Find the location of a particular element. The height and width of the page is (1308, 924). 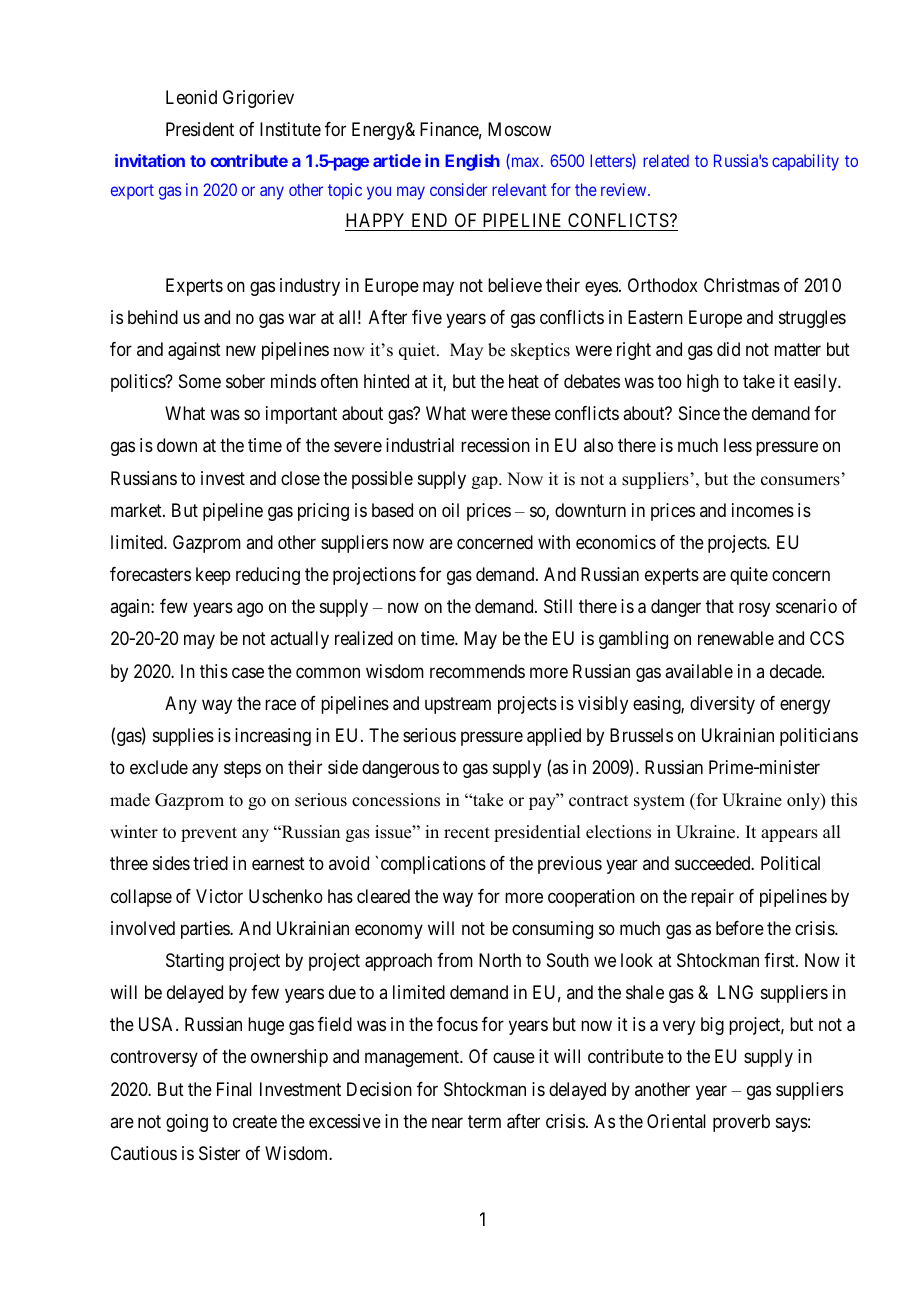

capability is located at coordinates (805, 162).
